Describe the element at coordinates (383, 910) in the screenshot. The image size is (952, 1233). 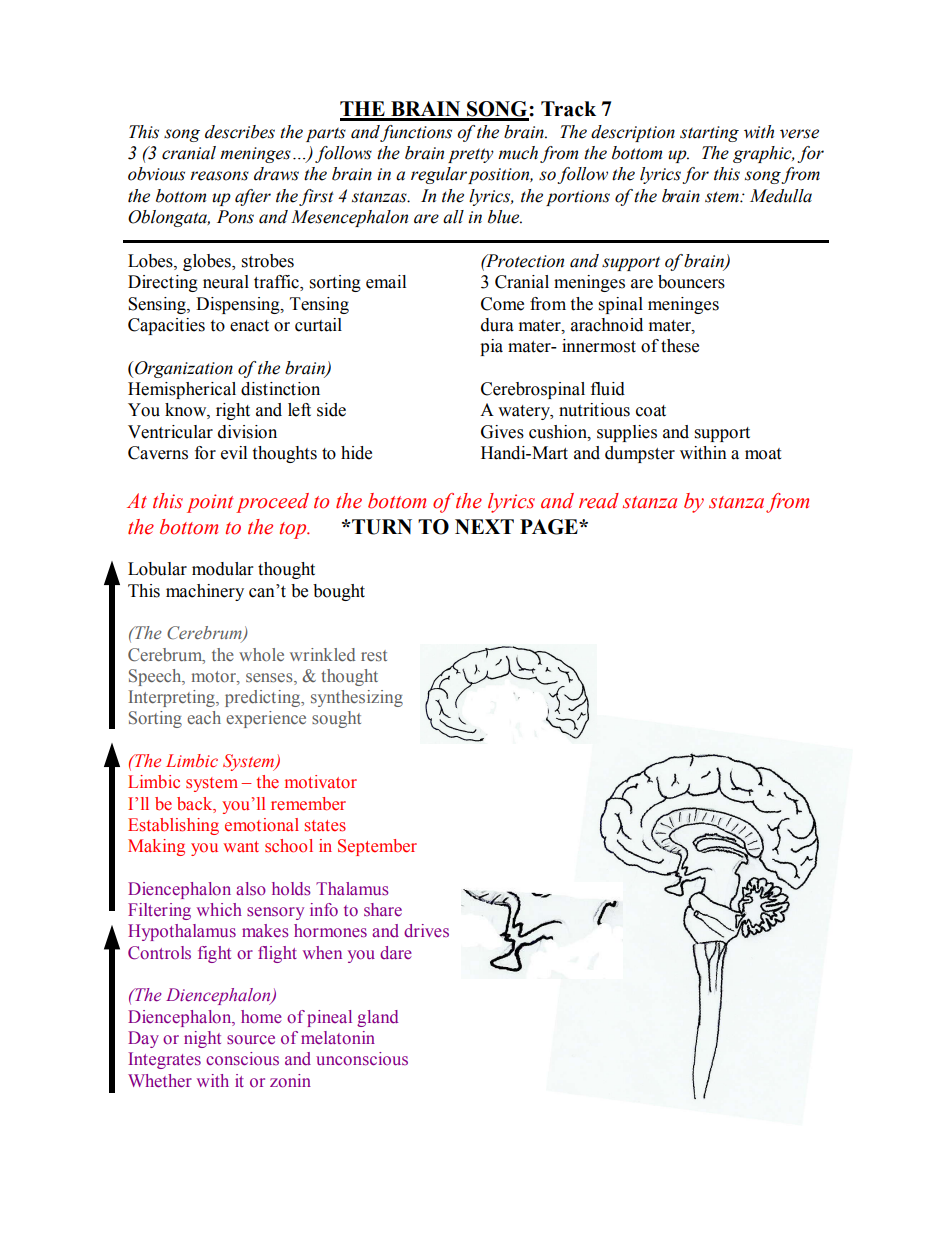
I see `share` at that location.
